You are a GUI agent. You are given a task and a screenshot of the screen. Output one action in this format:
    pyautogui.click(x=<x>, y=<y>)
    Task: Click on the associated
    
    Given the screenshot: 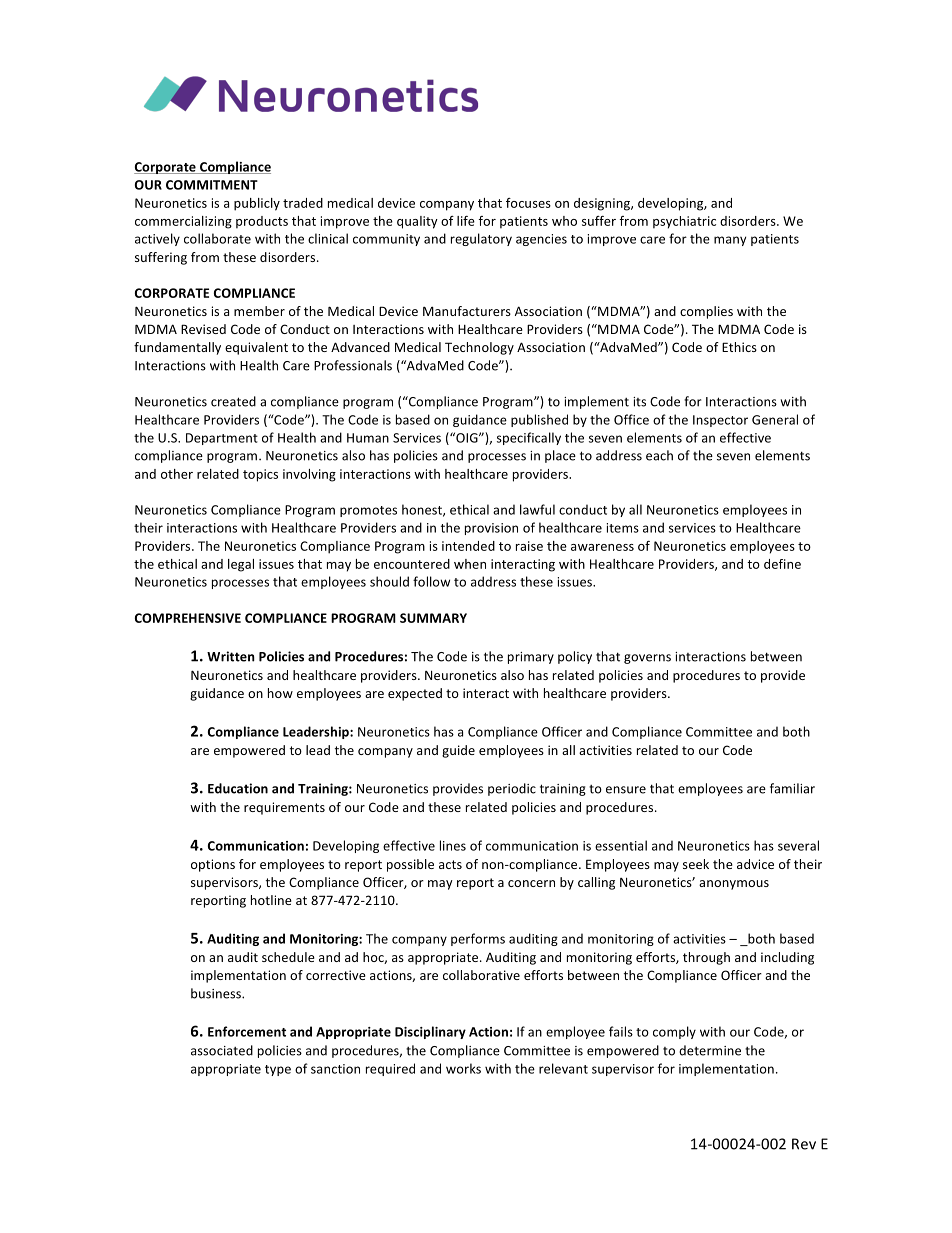 What is the action you would take?
    pyautogui.click(x=222, y=1050)
